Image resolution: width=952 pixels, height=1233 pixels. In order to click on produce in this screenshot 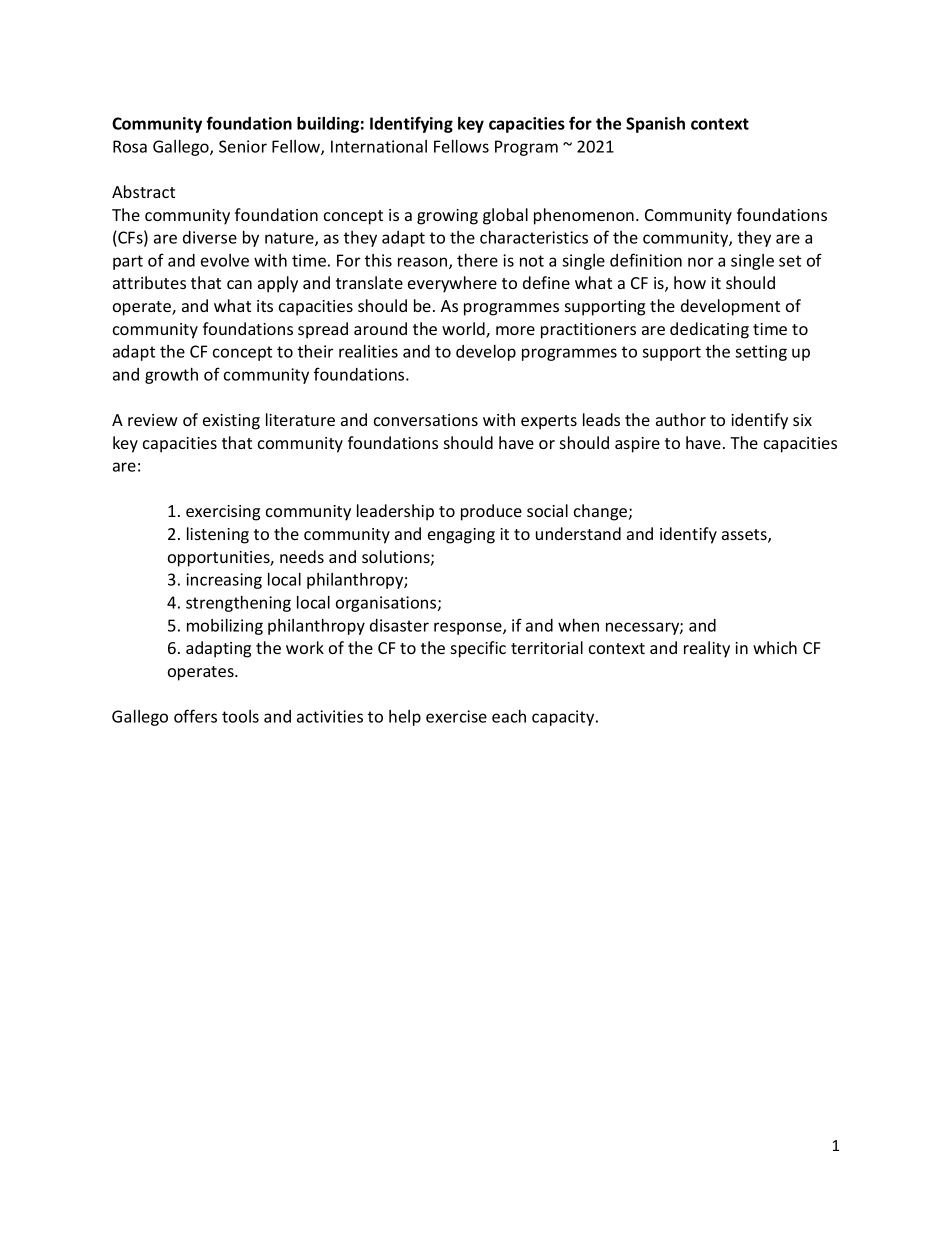, I will do `click(491, 512)`.
